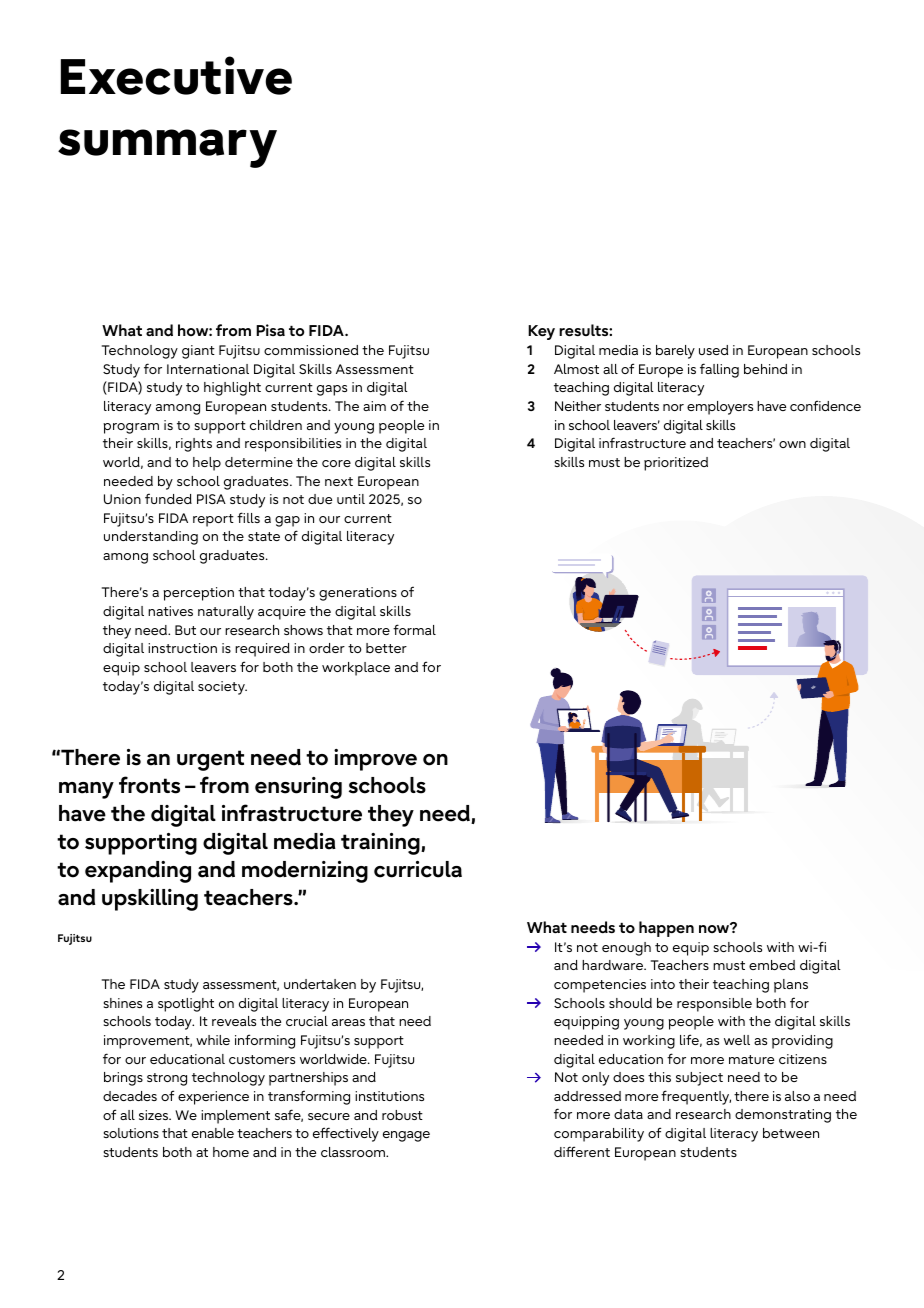 This document has width=924, height=1308. Describe the element at coordinates (167, 148) in the document. I see `summary` at that location.
